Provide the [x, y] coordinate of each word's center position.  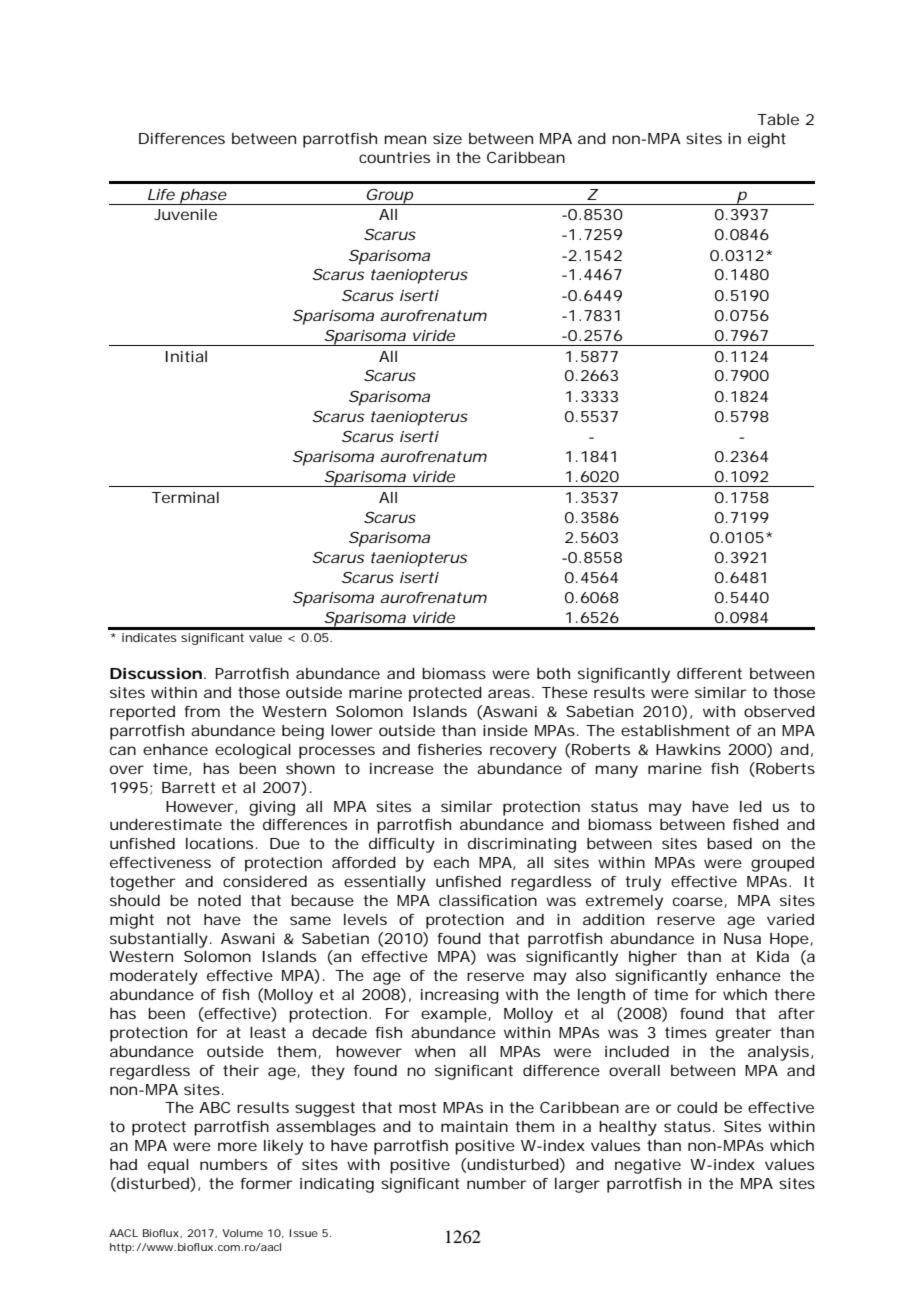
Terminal [185, 497]
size [447, 138]
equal [168, 1166]
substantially [160, 940]
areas [511, 693]
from [202, 711]
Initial [186, 356]
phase [203, 197]
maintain [474, 1126]
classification [488, 900]
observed [779, 711]
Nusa [742, 938]
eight [767, 140]
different [709, 673]
